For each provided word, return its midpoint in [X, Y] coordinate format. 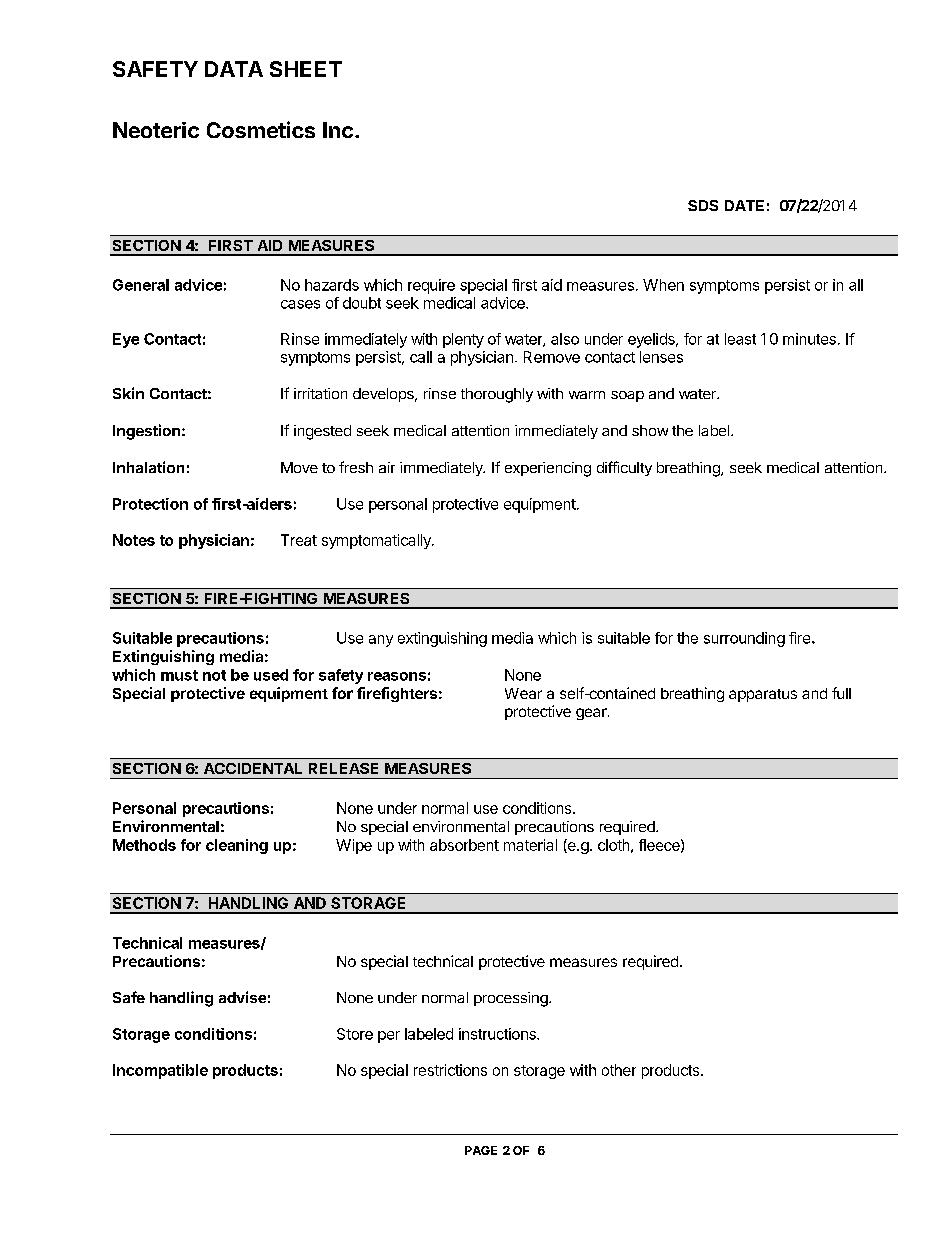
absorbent [464, 845]
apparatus [763, 695]
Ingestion [146, 432]
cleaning [237, 846]
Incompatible [160, 1071]
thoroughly [497, 395]
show [650, 430]
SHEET [306, 69]
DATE [744, 205]
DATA [234, 69]
